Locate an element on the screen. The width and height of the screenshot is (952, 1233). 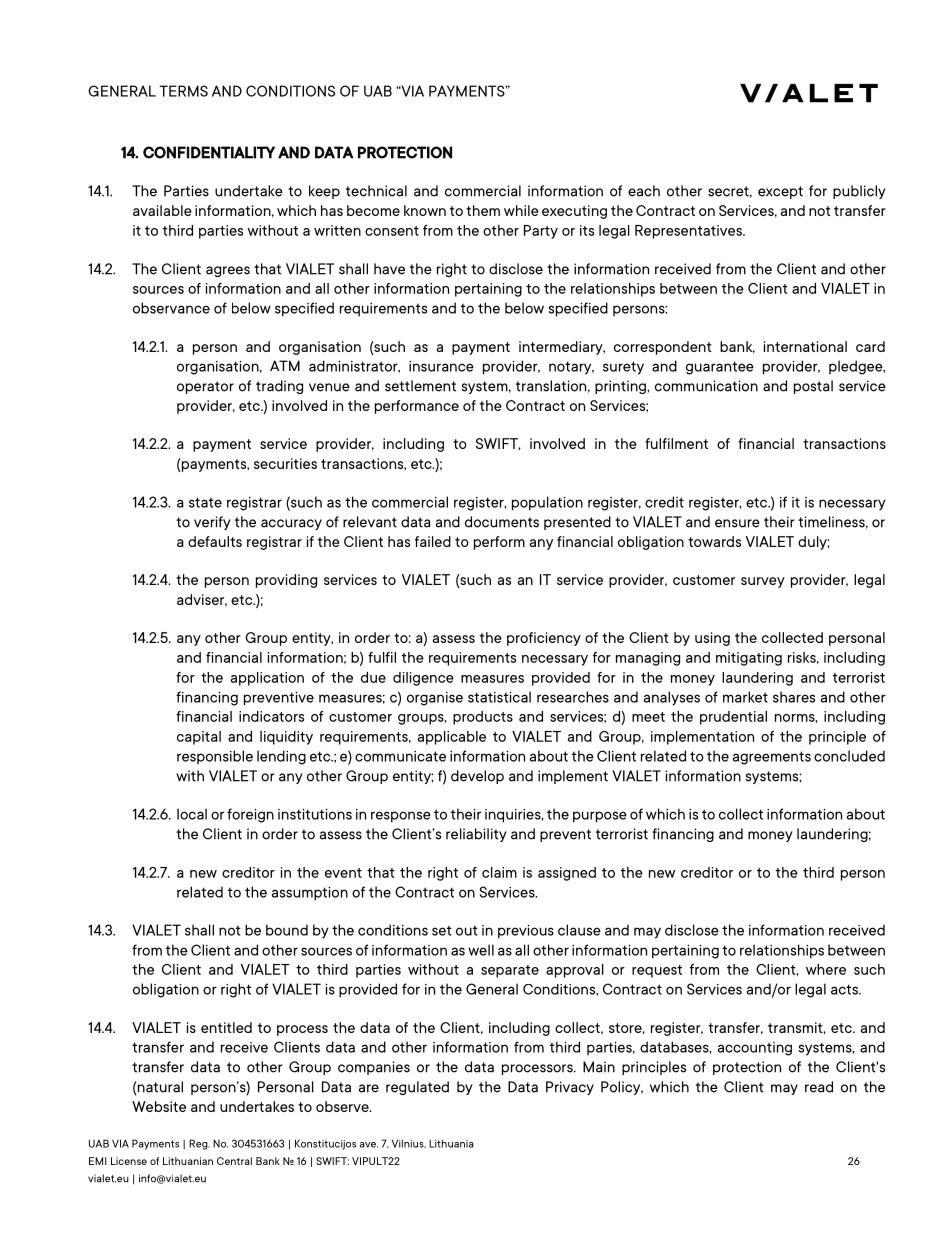
read is located at coordinates (819, 1087).
